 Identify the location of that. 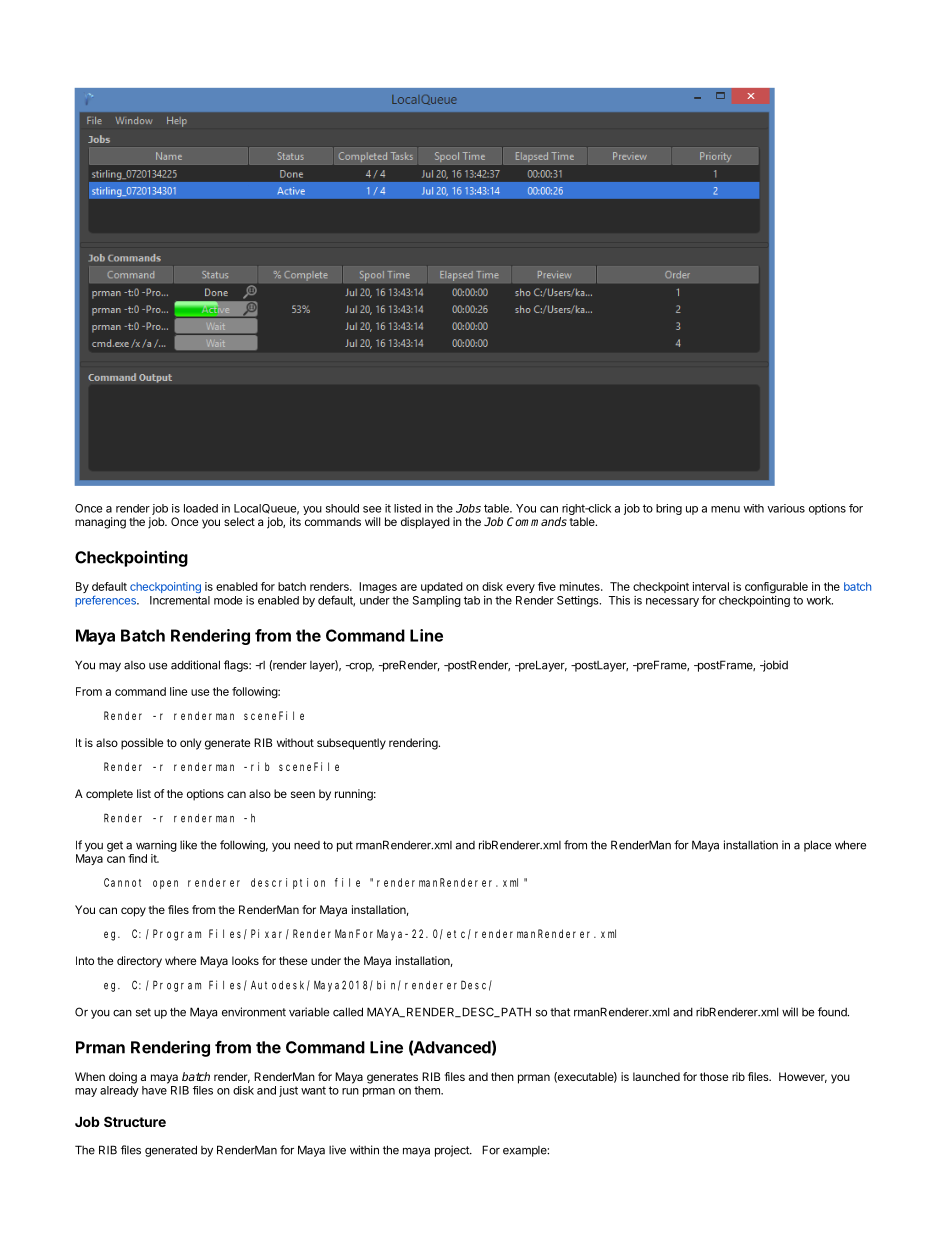
(560, 1012).
